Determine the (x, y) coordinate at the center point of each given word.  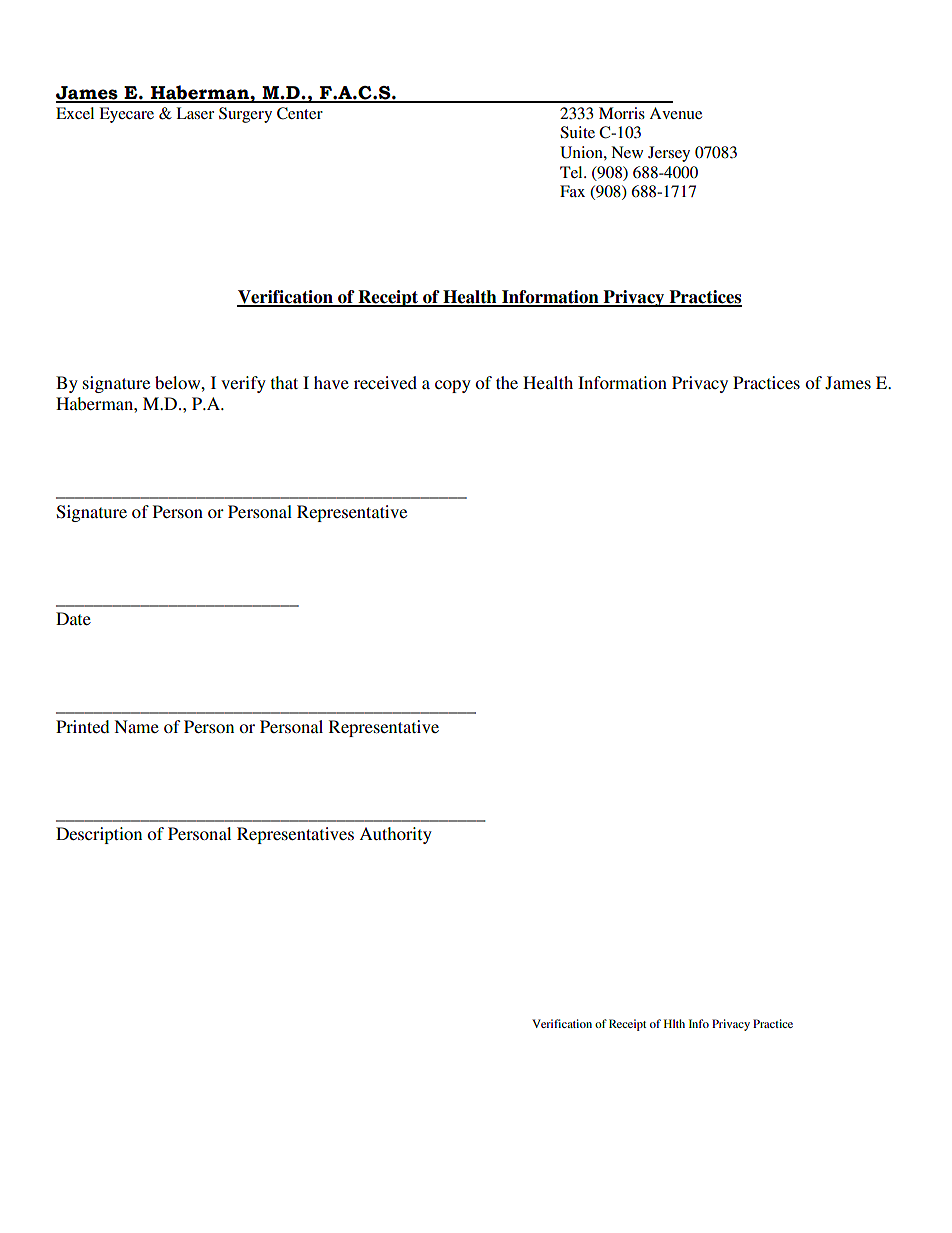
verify (243, 384)
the (507, 382)
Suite (577, 132)
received (385, 382)
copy (453, 386)
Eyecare (126, 115)
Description (99, 835)
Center (300, 113)
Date (73, 618)
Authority (395, 835)
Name (136, 726)
